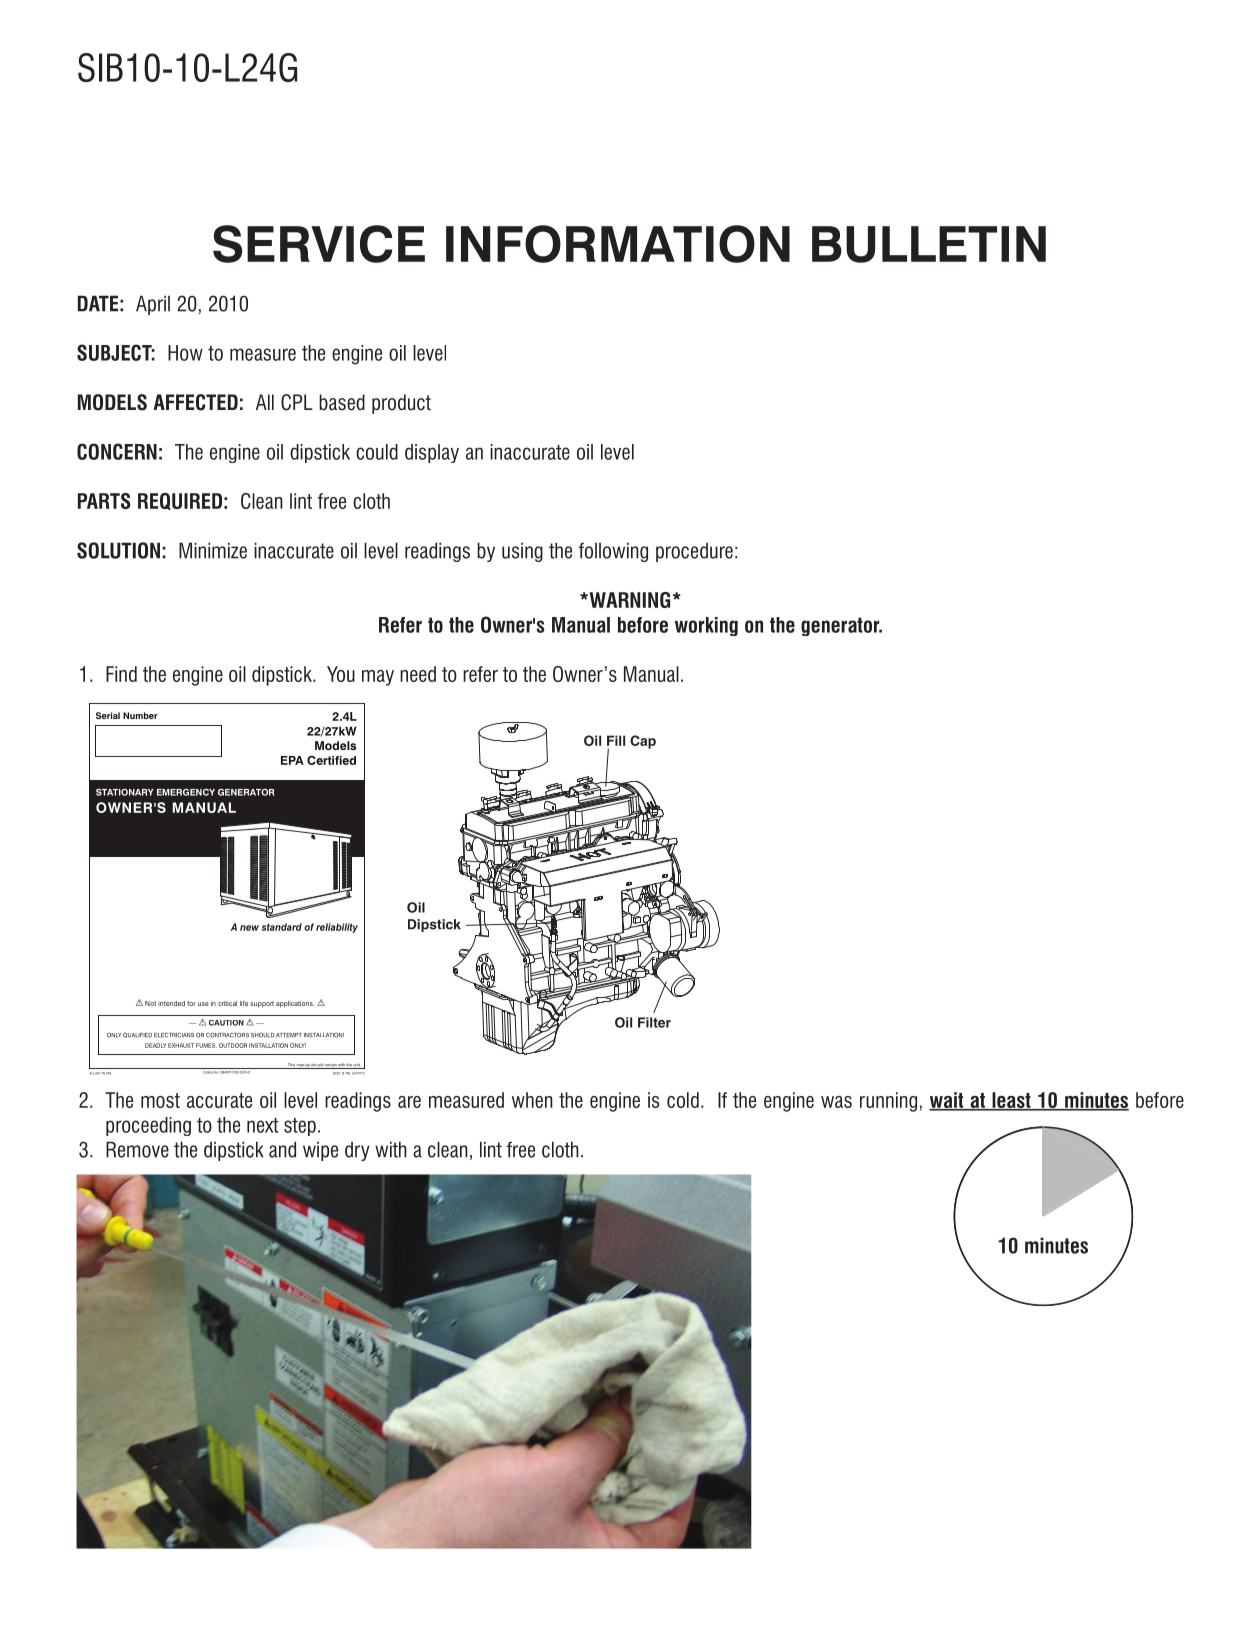 The height and width of the page is (1631, 1260). Describe the element at coordinates (616, 740) in the page. I see `Fill` at that location.
